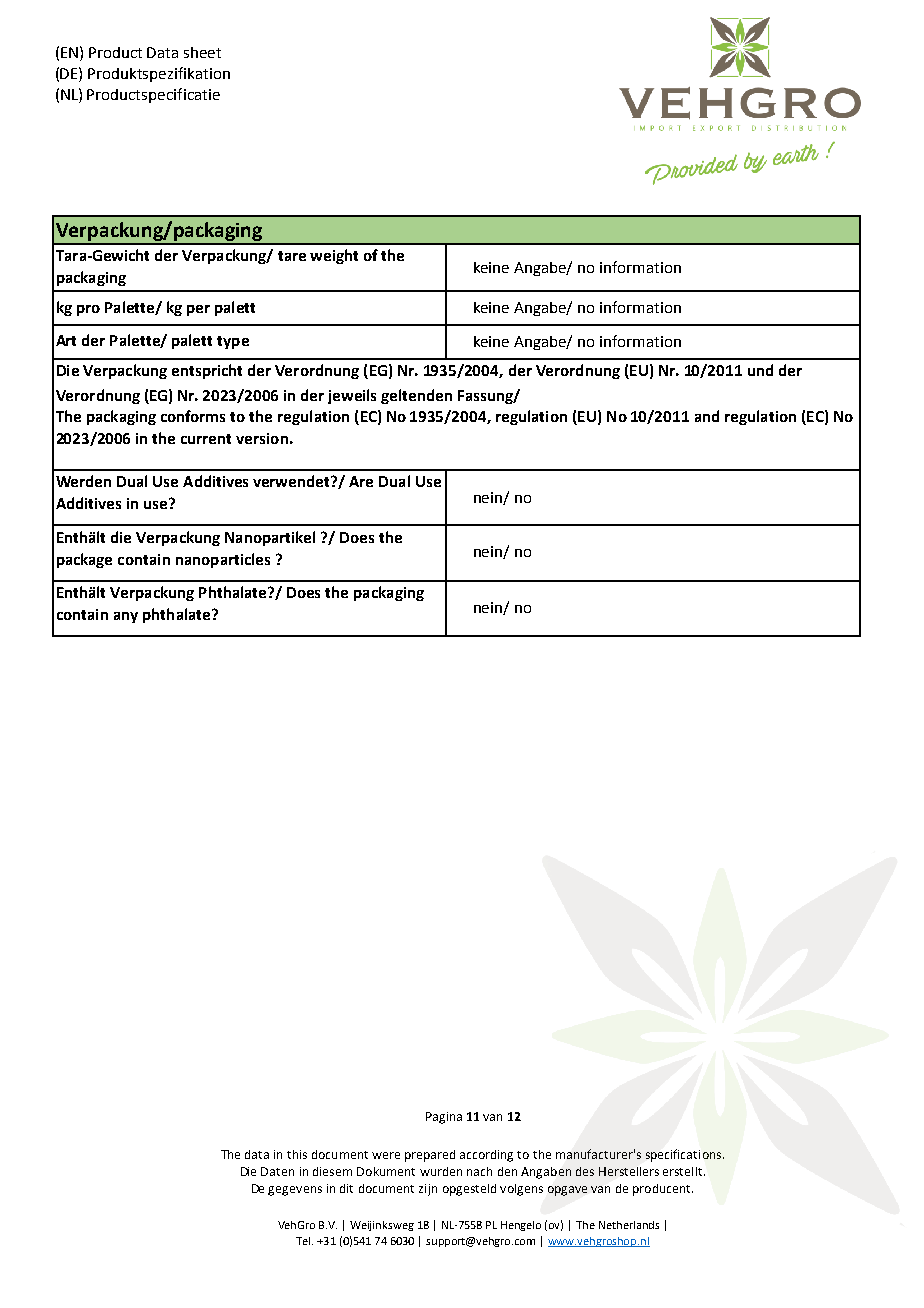  Describe the element at coordinates (334, 256) in the screenshot. I see `weight` at that location.
